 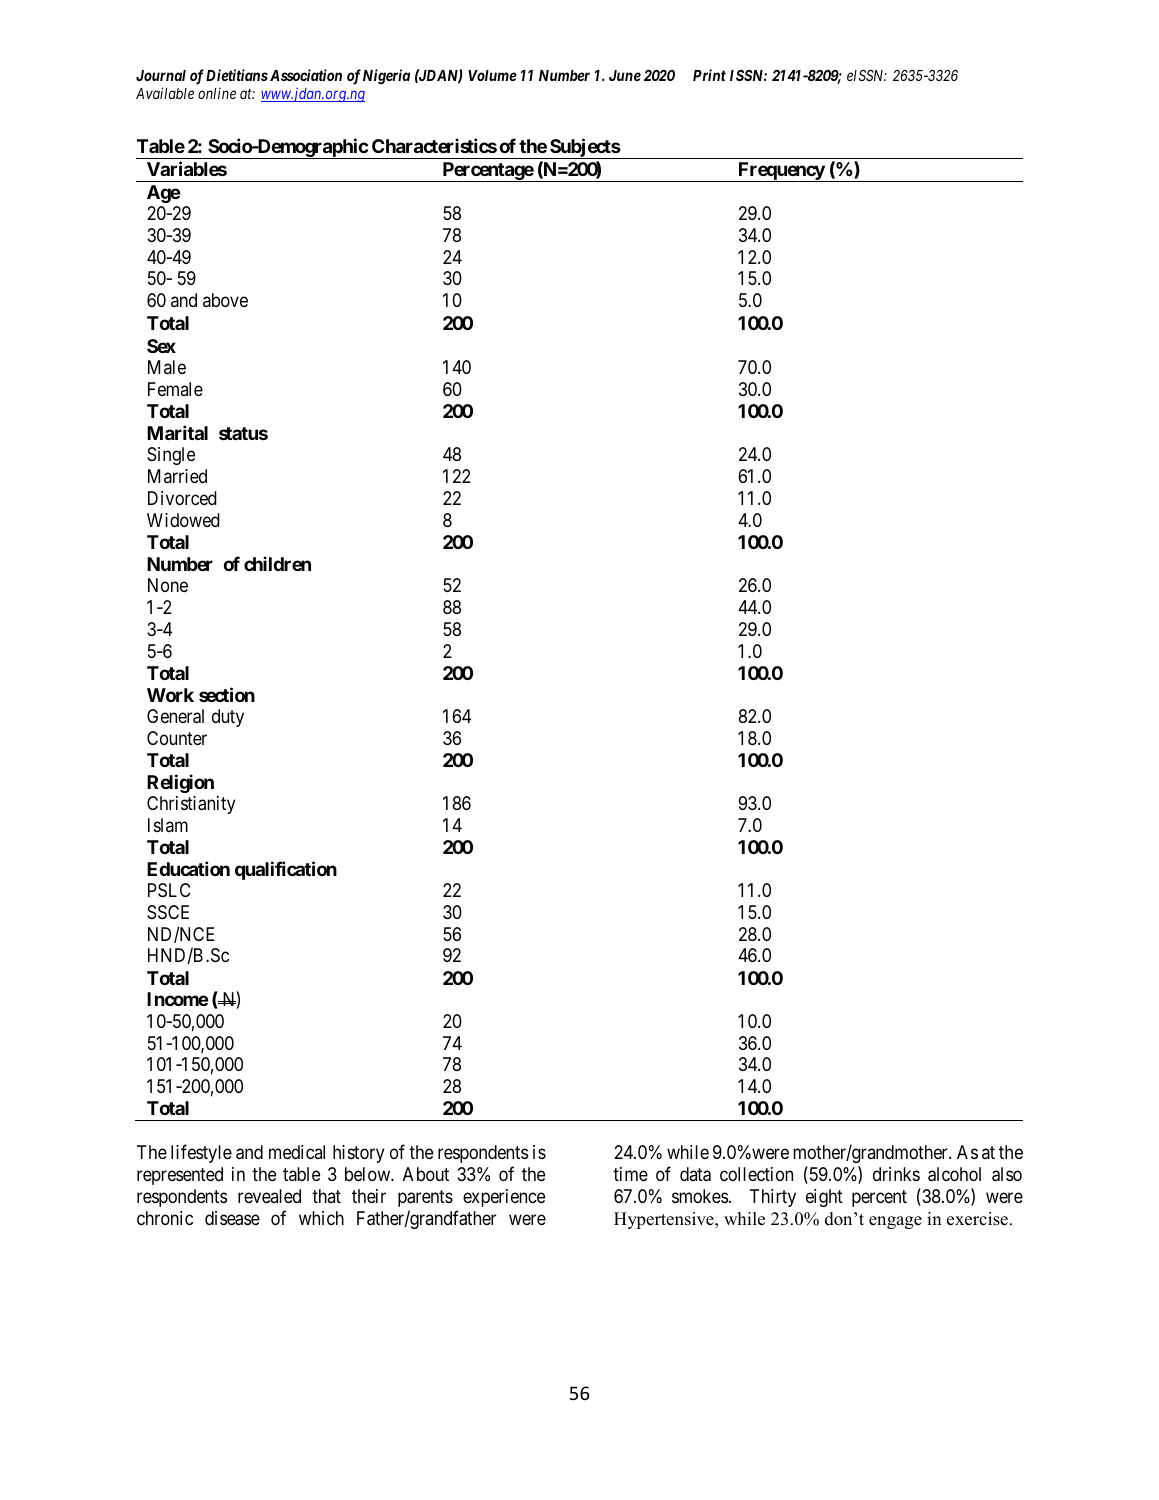 What do you see at coordinates (896, 1174) in the page?
I see `drinks` at bounding box center [896, 1174].
